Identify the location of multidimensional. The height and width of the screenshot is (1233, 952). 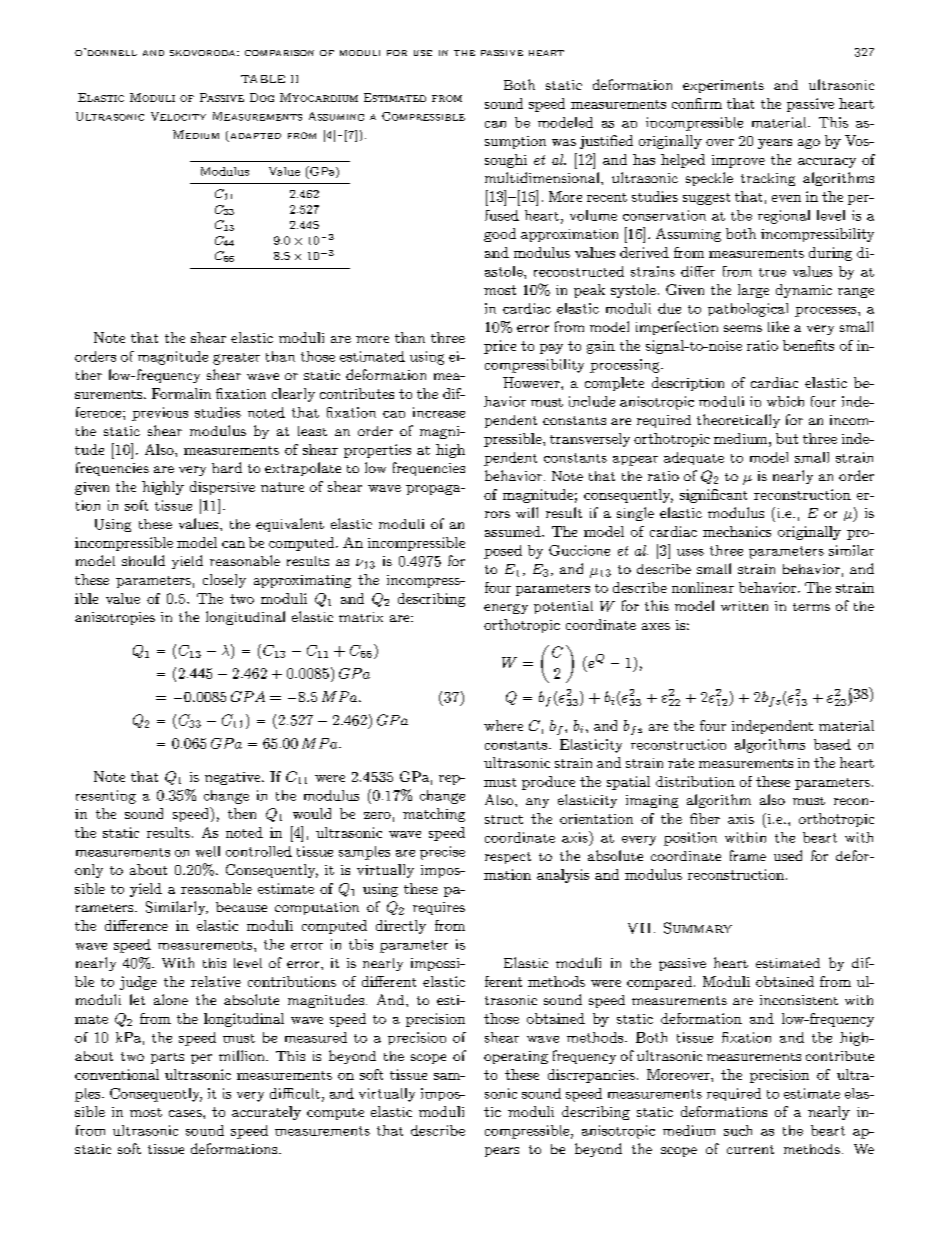
(543, 177).
